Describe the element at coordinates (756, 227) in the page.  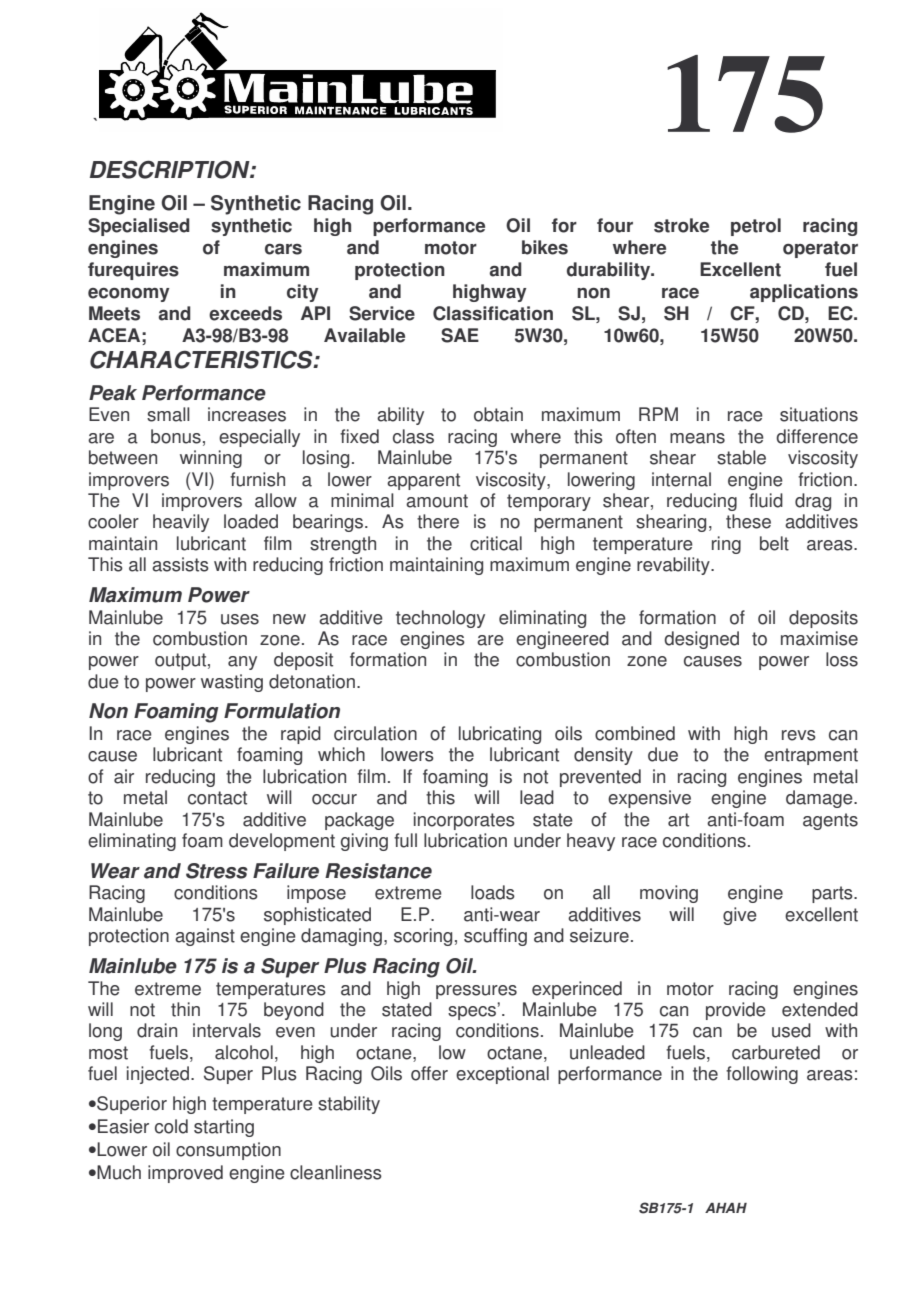
I see `petrol` at that location.
